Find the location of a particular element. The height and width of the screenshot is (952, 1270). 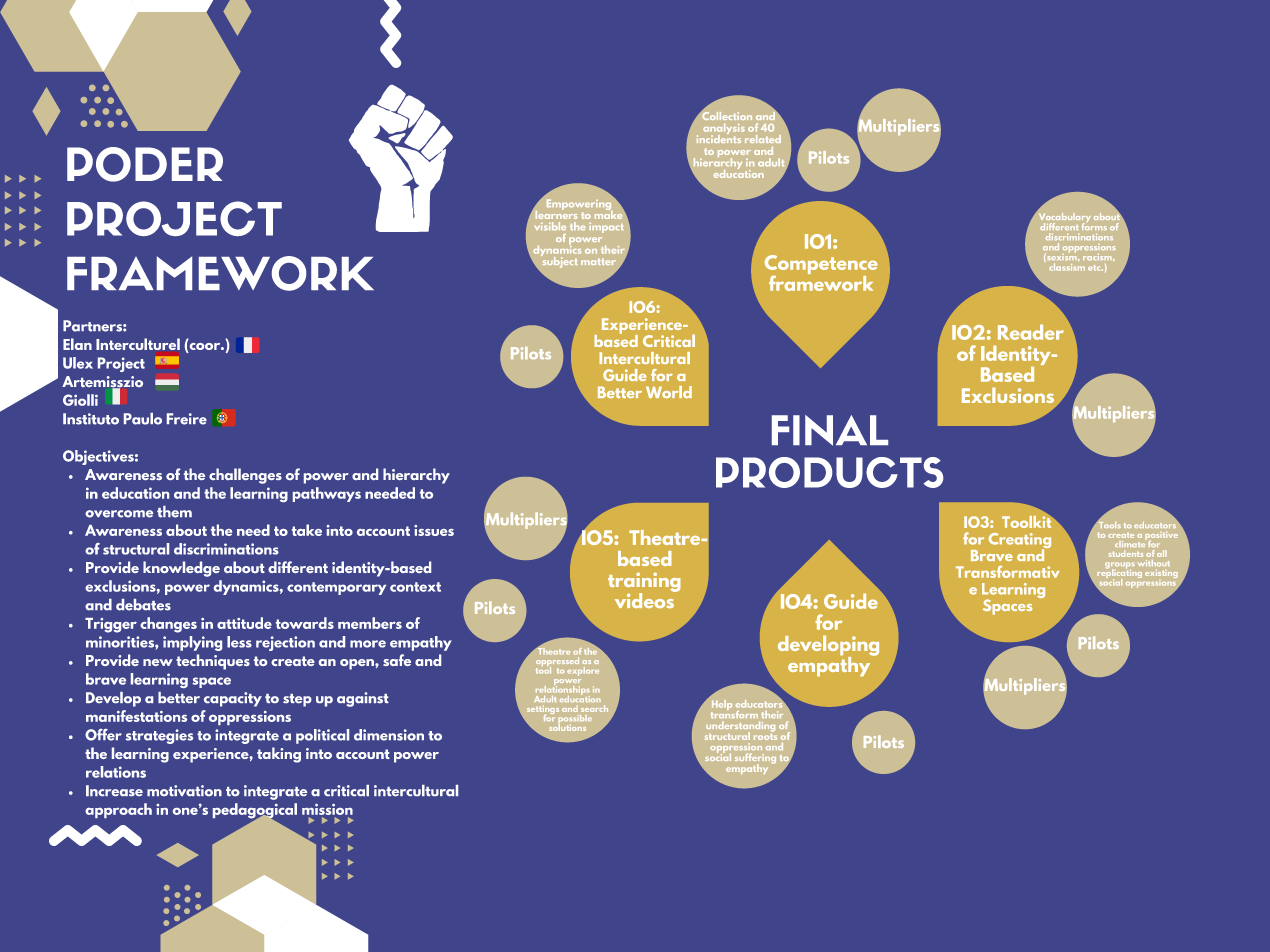

challenges is located at coordinates (245, 476).
